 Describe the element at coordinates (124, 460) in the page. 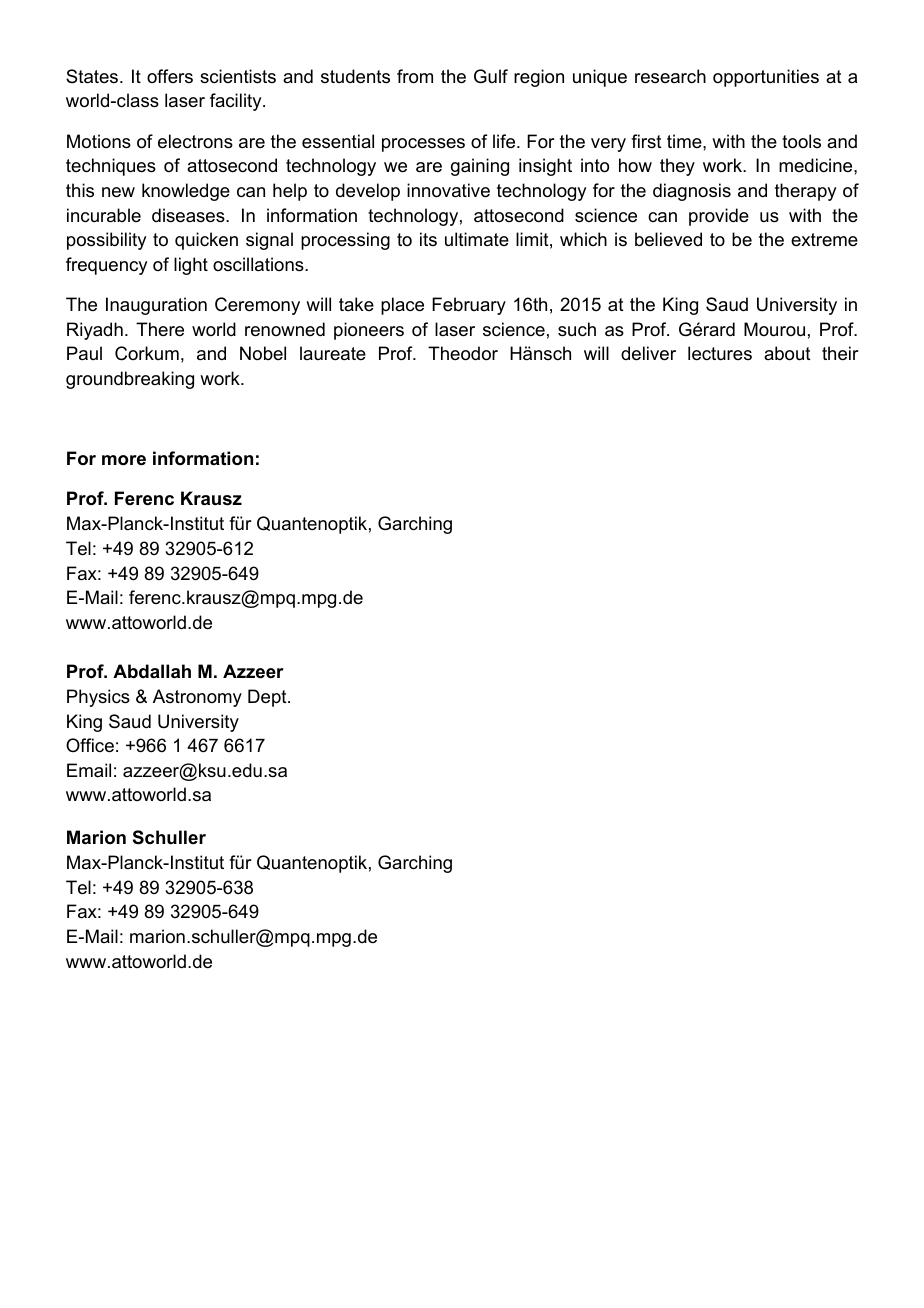

I see `more` at that location.
